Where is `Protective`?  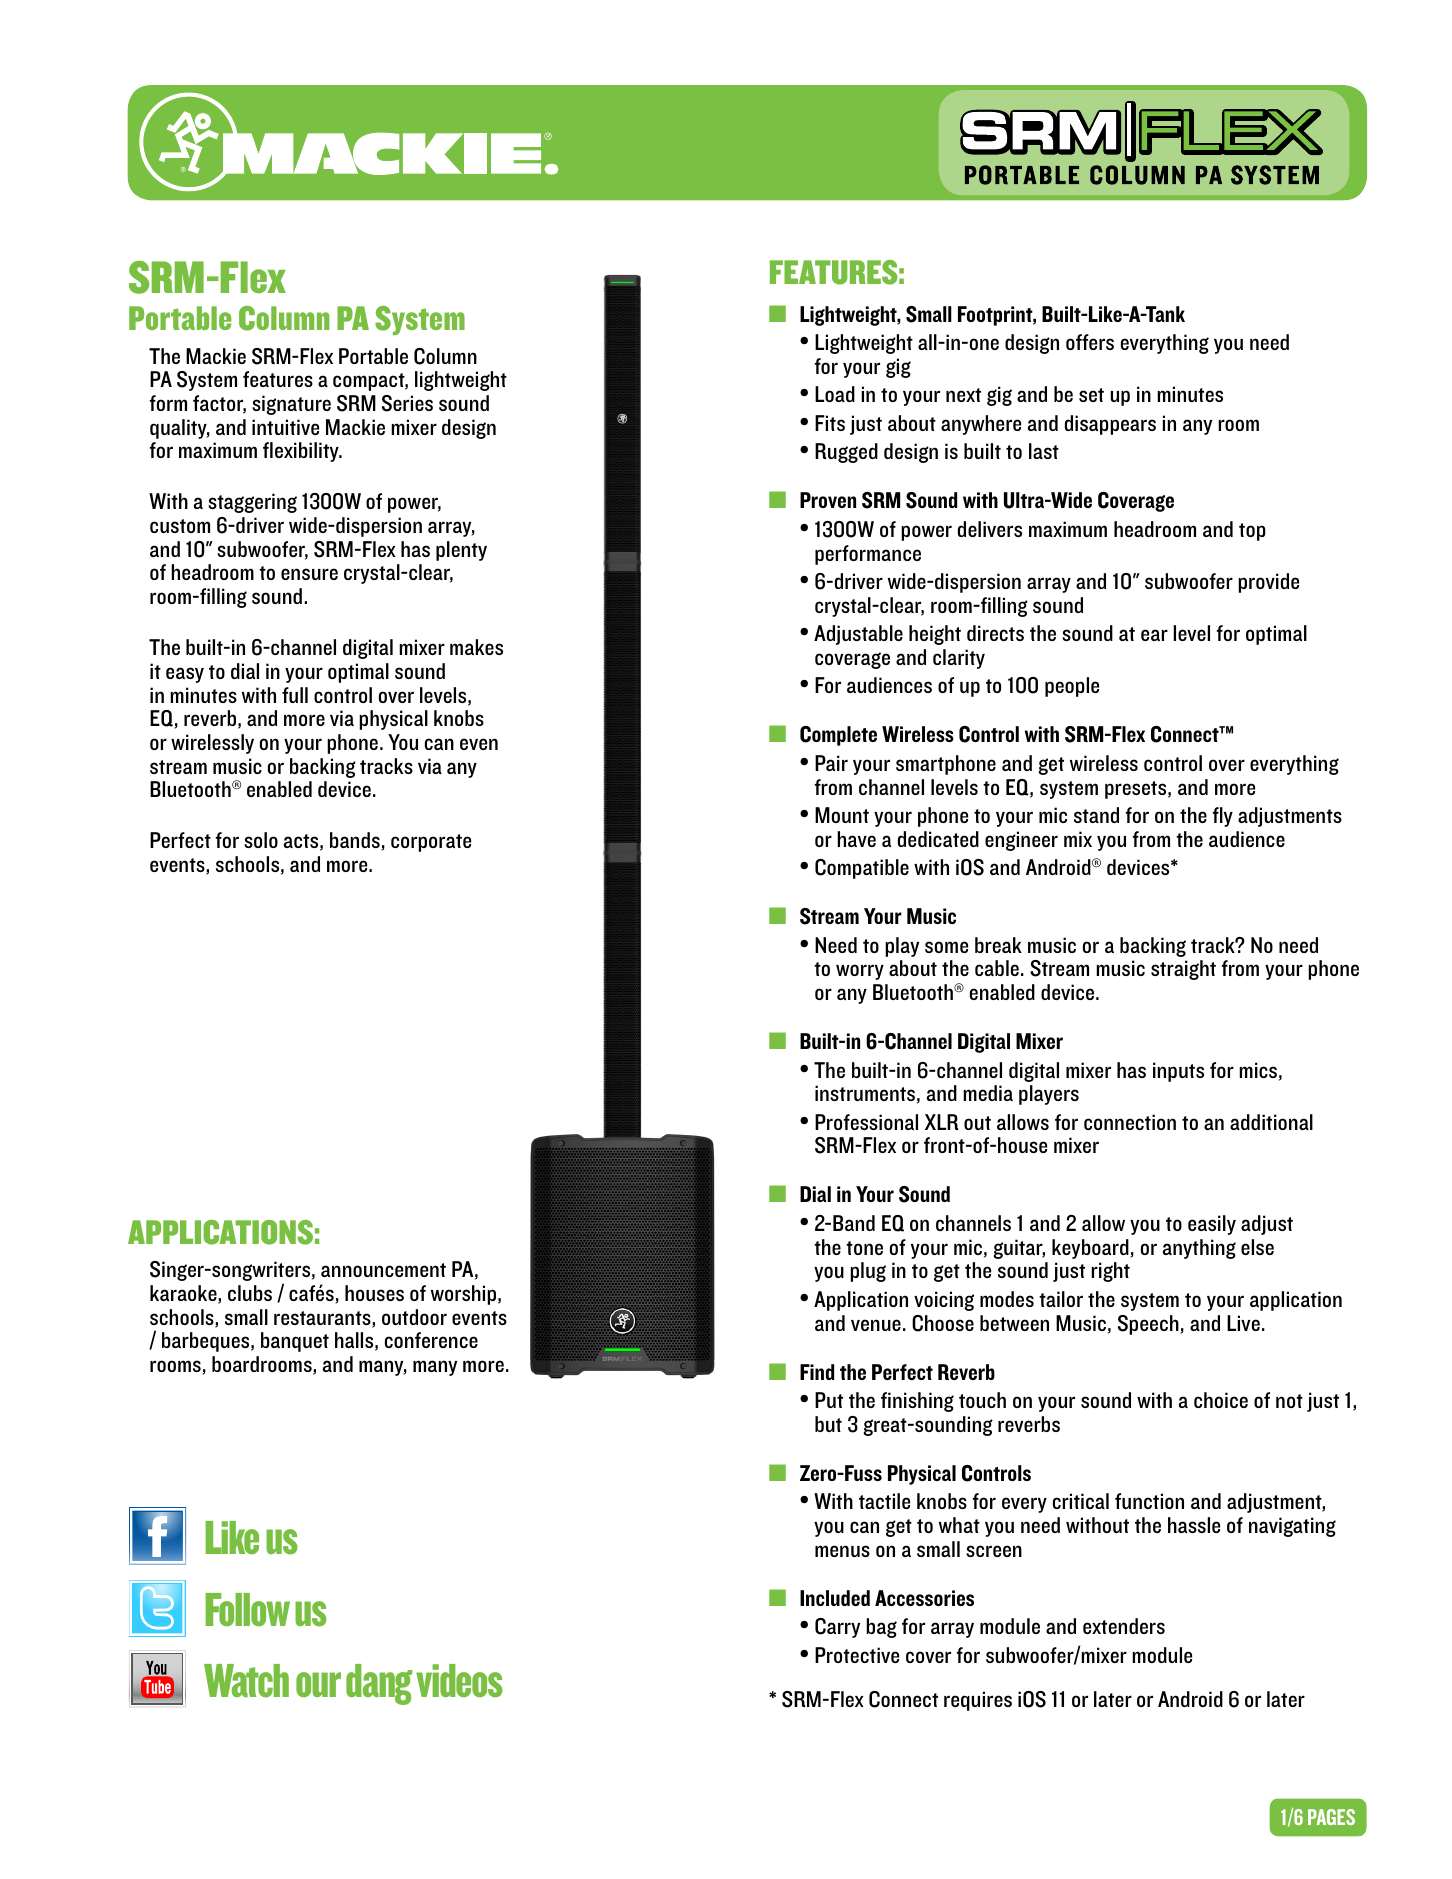 Protective is located at coordinates (857, 1655).
